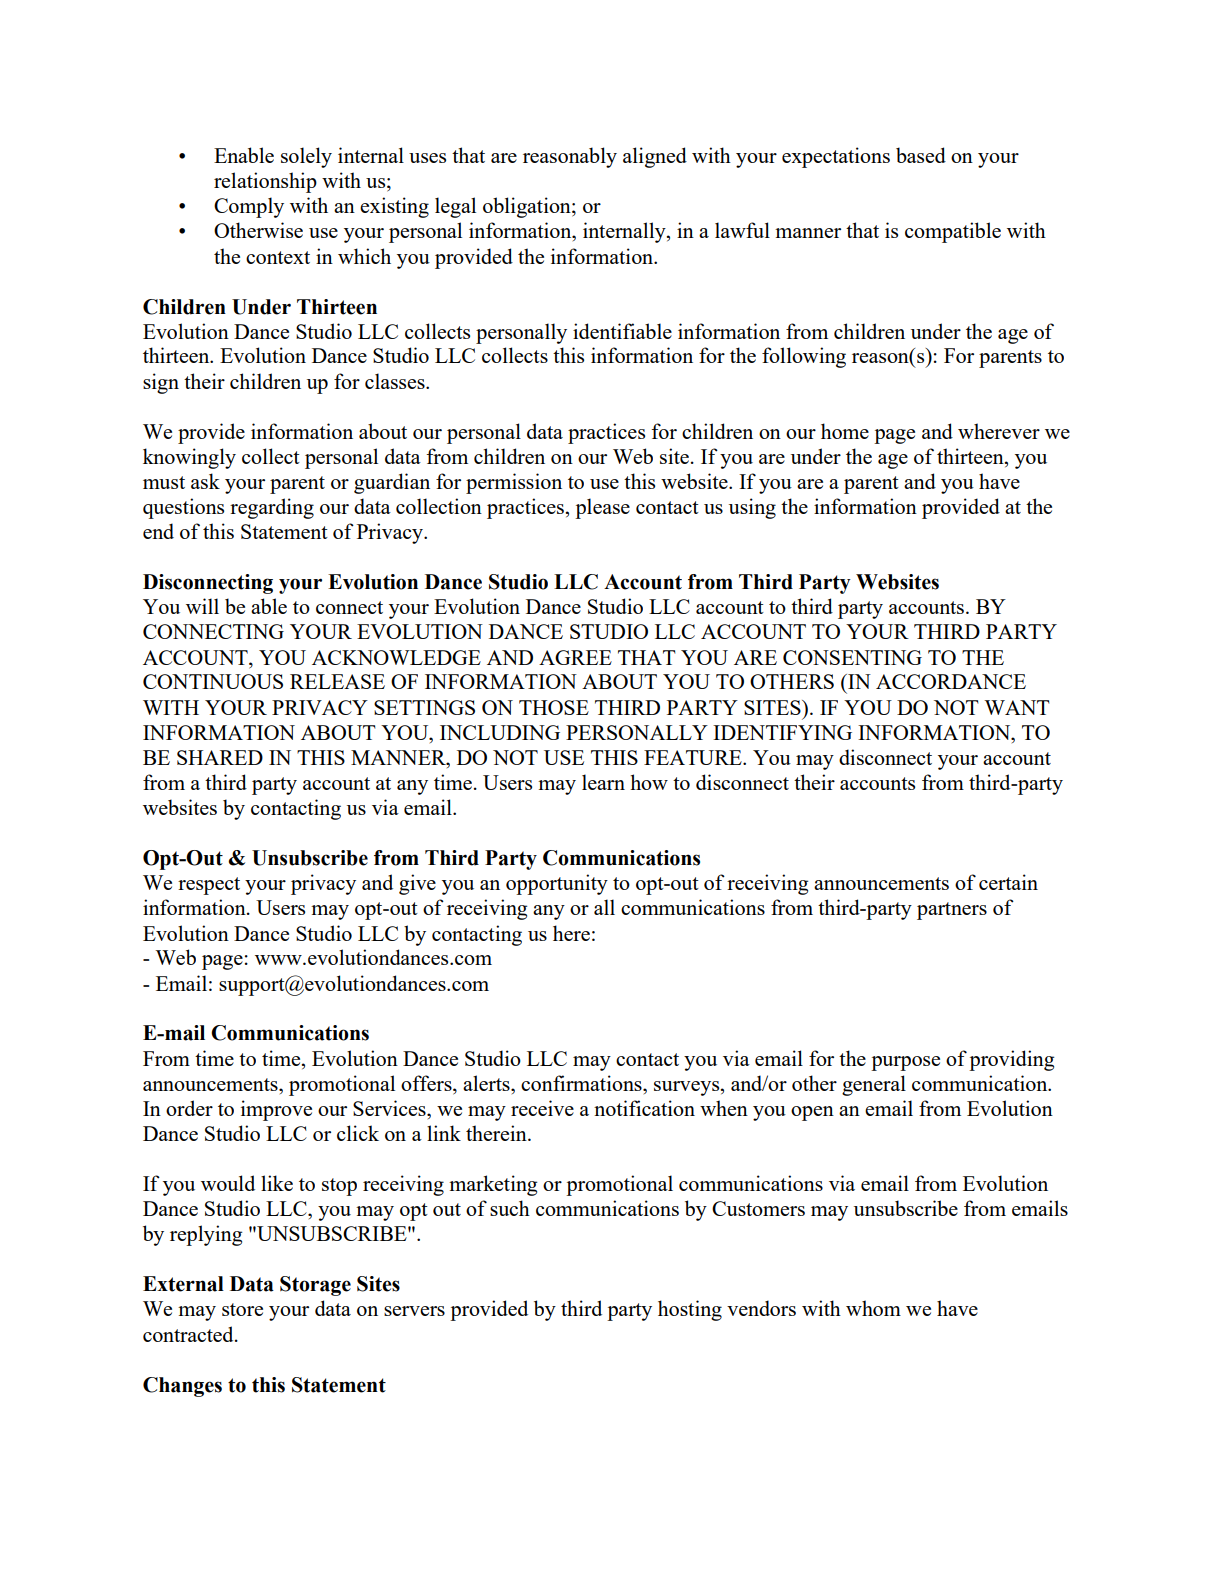  Describe the element at coordinates (655, 157) in the screenshot. I see `aligned` at that location.
